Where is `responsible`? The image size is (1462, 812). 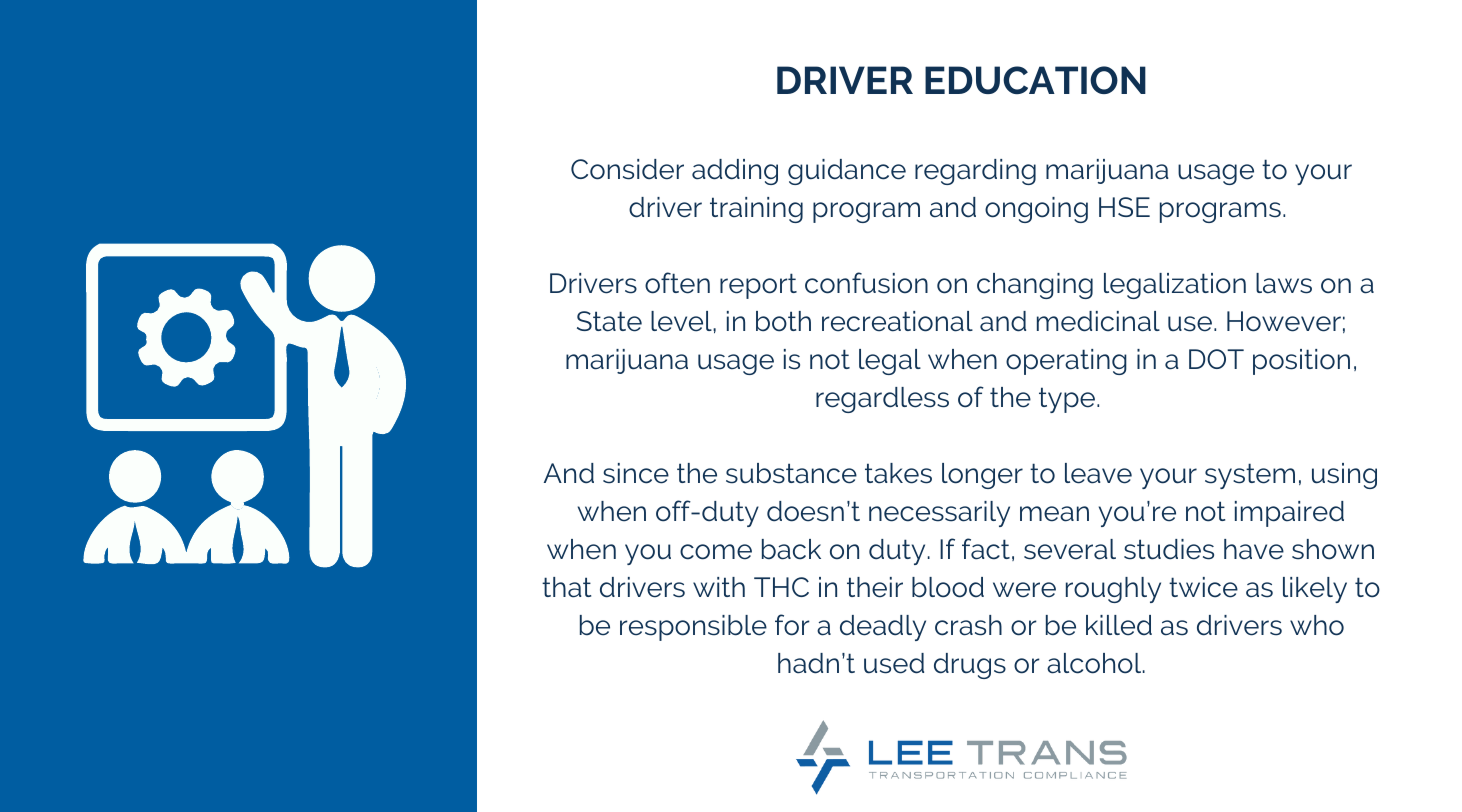
responsible is located at coordinates (693, 628).
